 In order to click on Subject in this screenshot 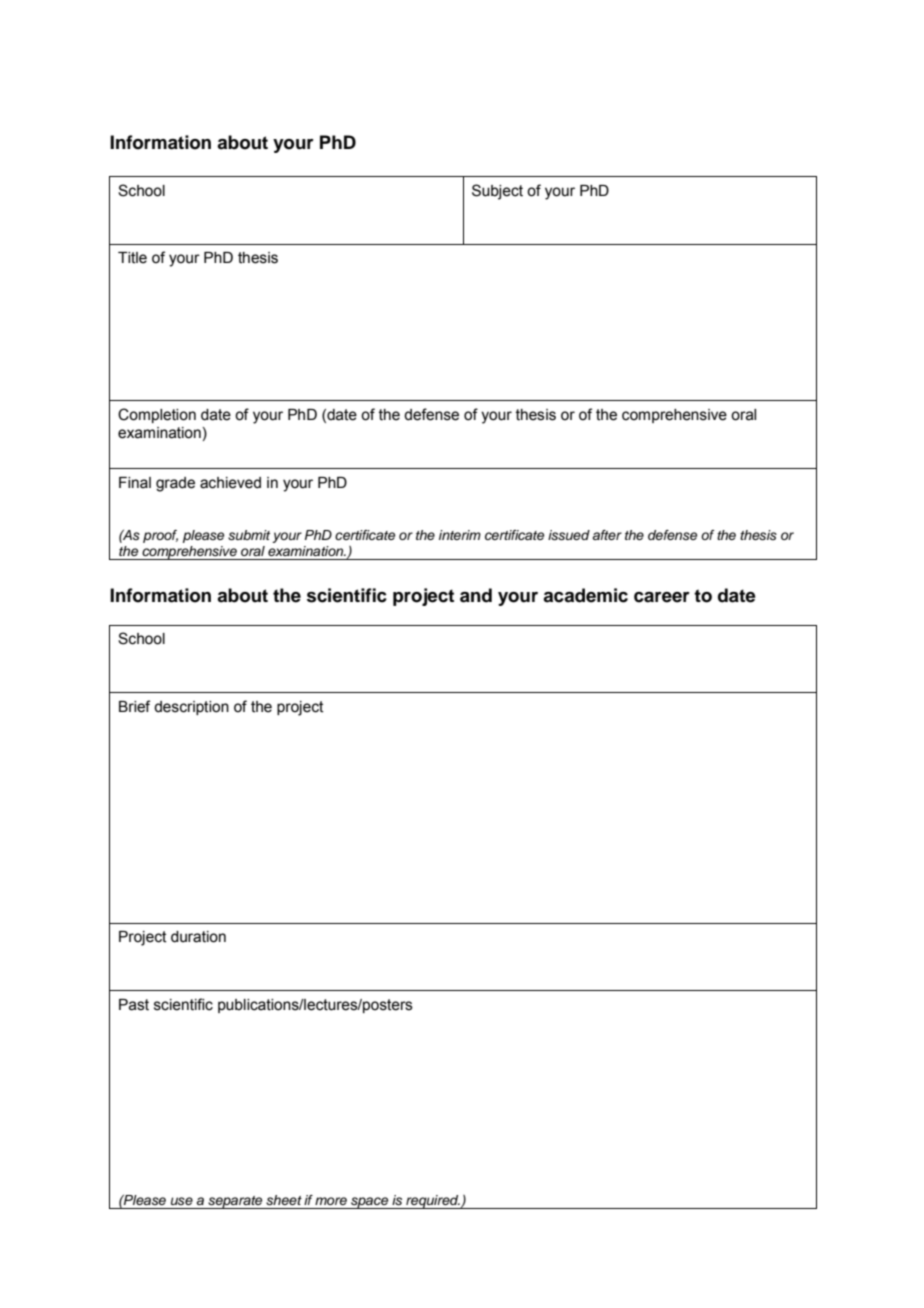, I will do `click(497, 192)`.
